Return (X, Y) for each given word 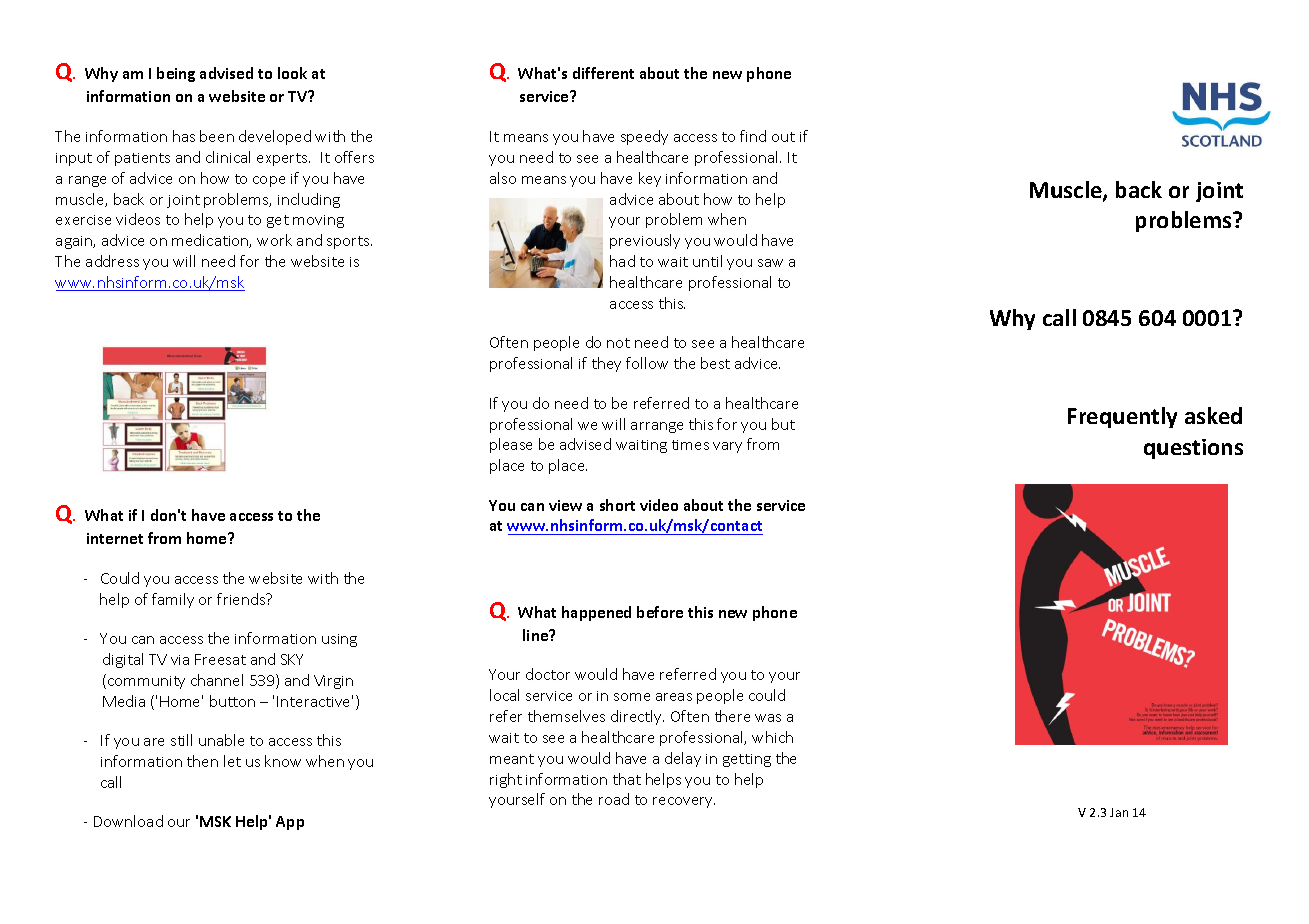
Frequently (1122, 417)
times (690, 445)
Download (128, 821)
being (176, 74)
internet (115, 538)
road (614, 799)
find (753, 136)
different (603, 73)
